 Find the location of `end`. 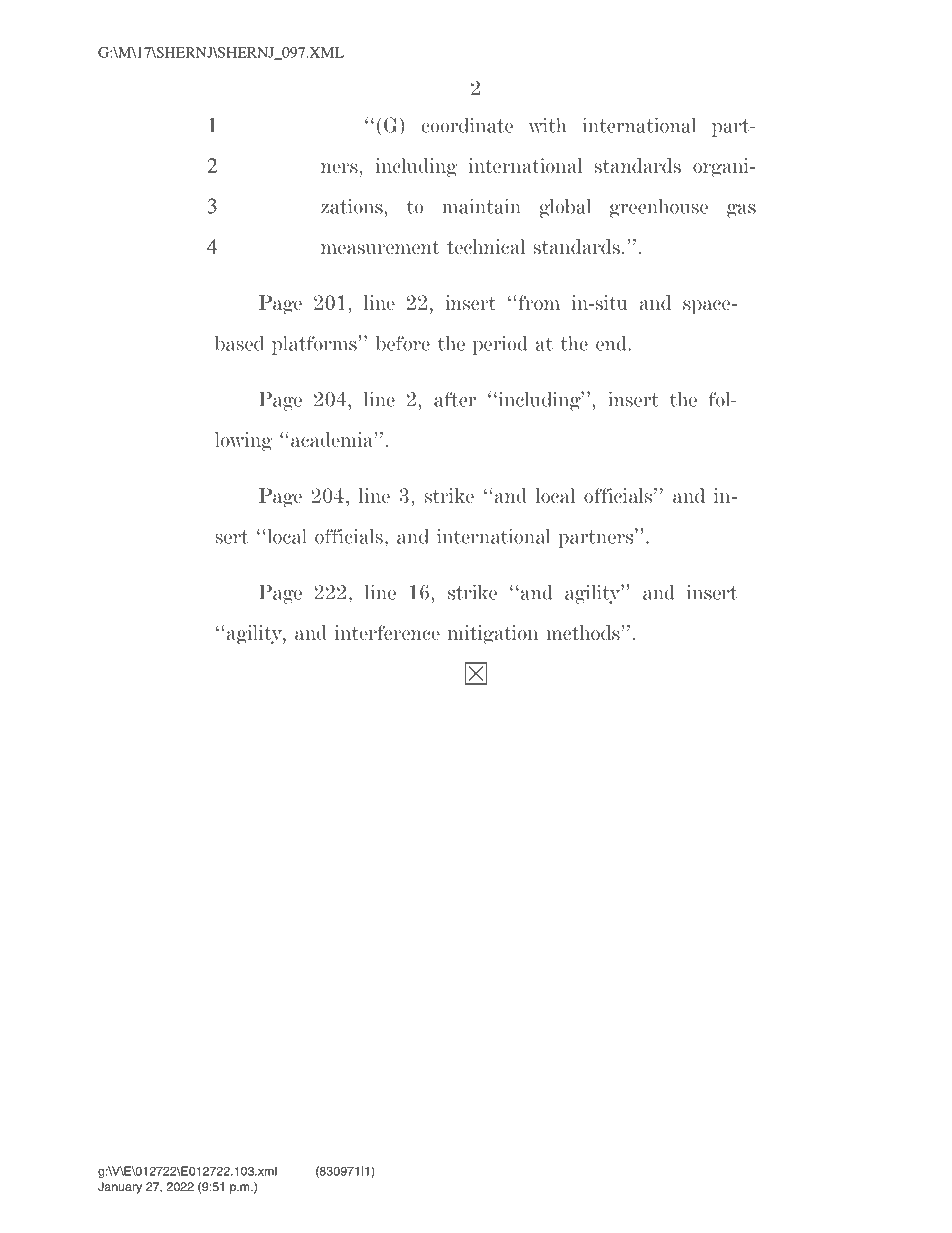

end is located at coordinates (611, 343).
